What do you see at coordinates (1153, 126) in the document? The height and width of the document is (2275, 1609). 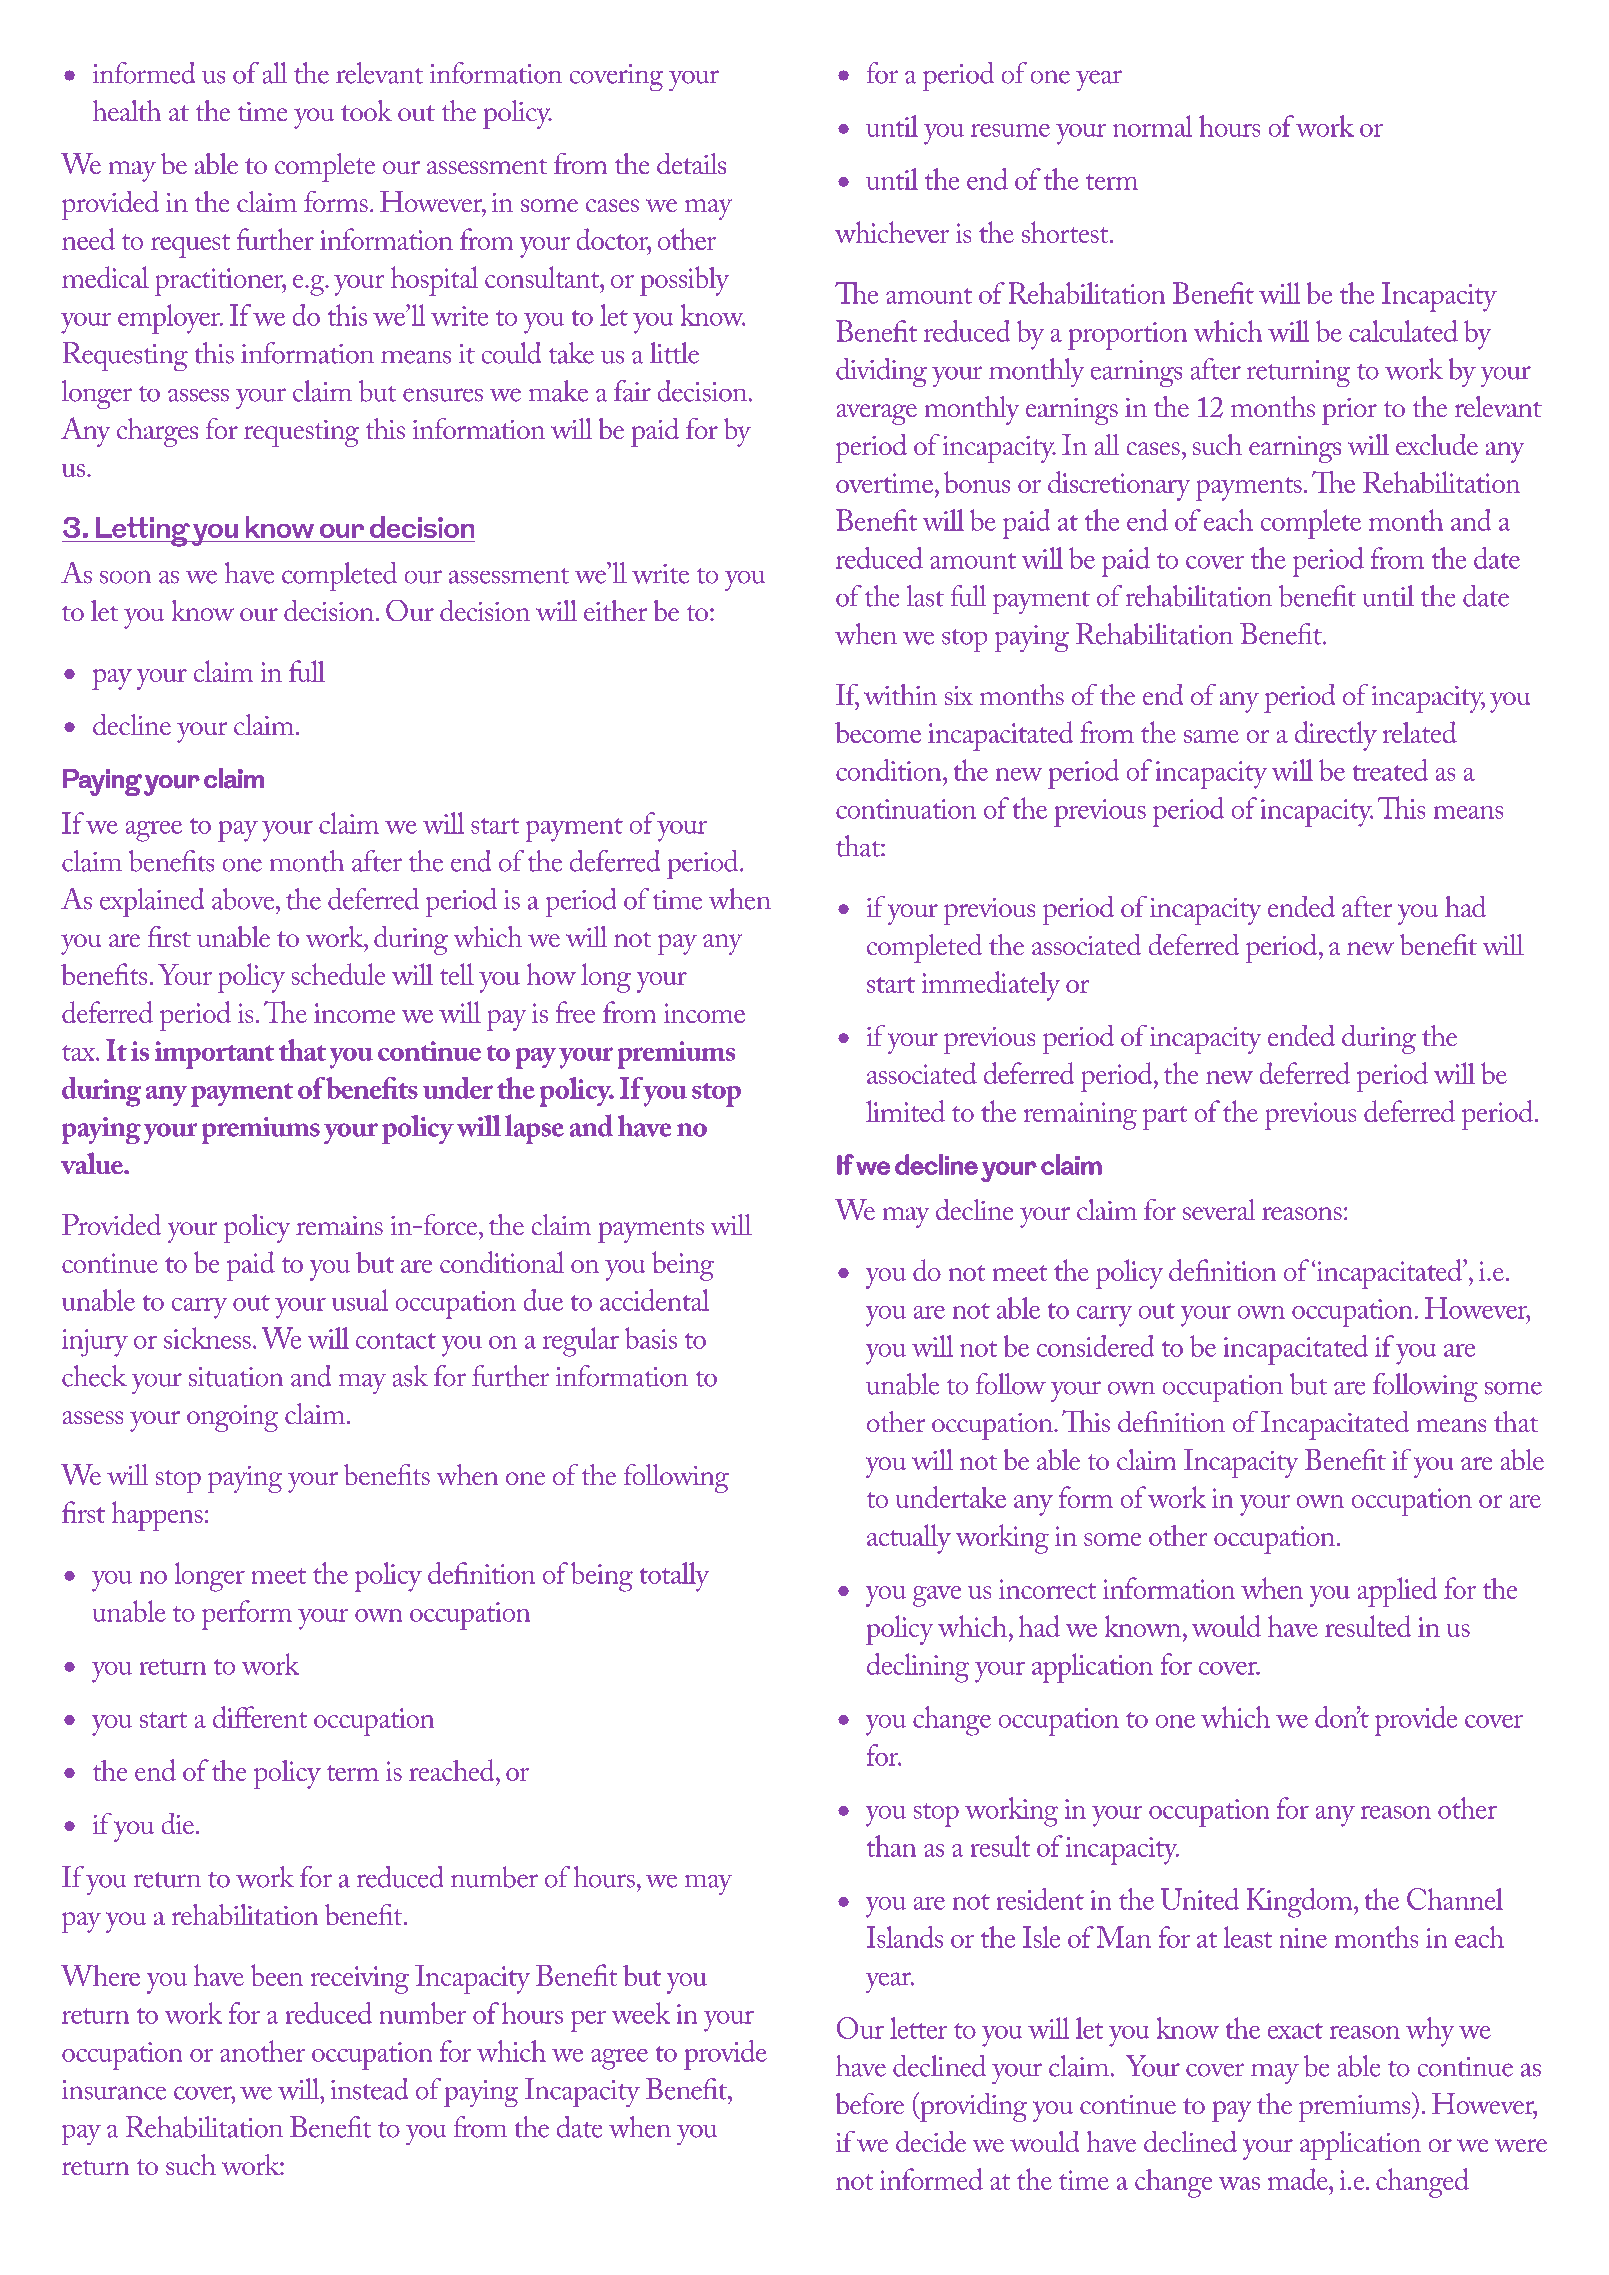 I see `normal` at bounding box center [1153, 126].
